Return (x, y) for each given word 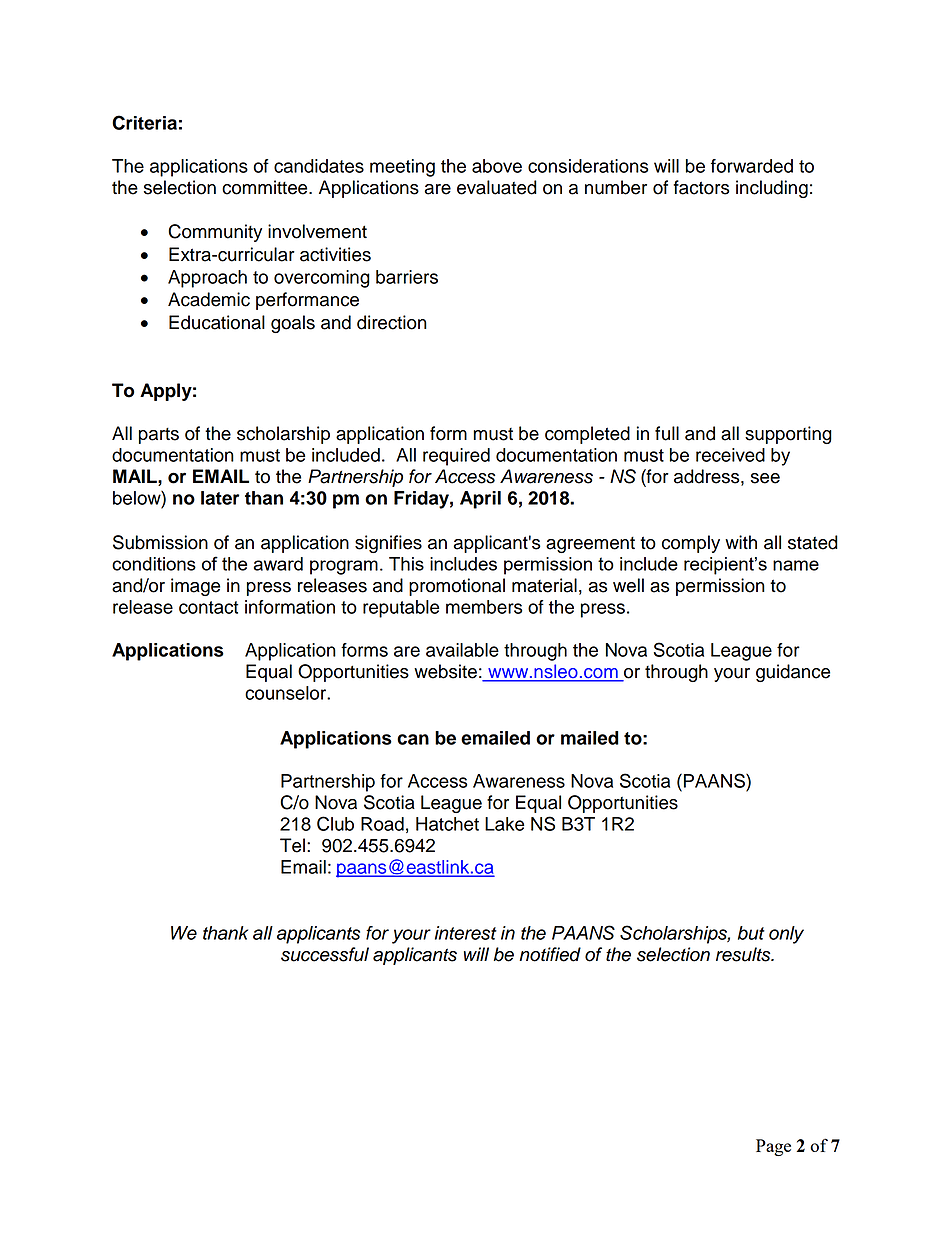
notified (550, 954)
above (497, 166)
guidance (793, 673)
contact (208, 607)
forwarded (752, 166)
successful (325, 954)
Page (773, 1147)
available (462, 650)
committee (266, 187)
